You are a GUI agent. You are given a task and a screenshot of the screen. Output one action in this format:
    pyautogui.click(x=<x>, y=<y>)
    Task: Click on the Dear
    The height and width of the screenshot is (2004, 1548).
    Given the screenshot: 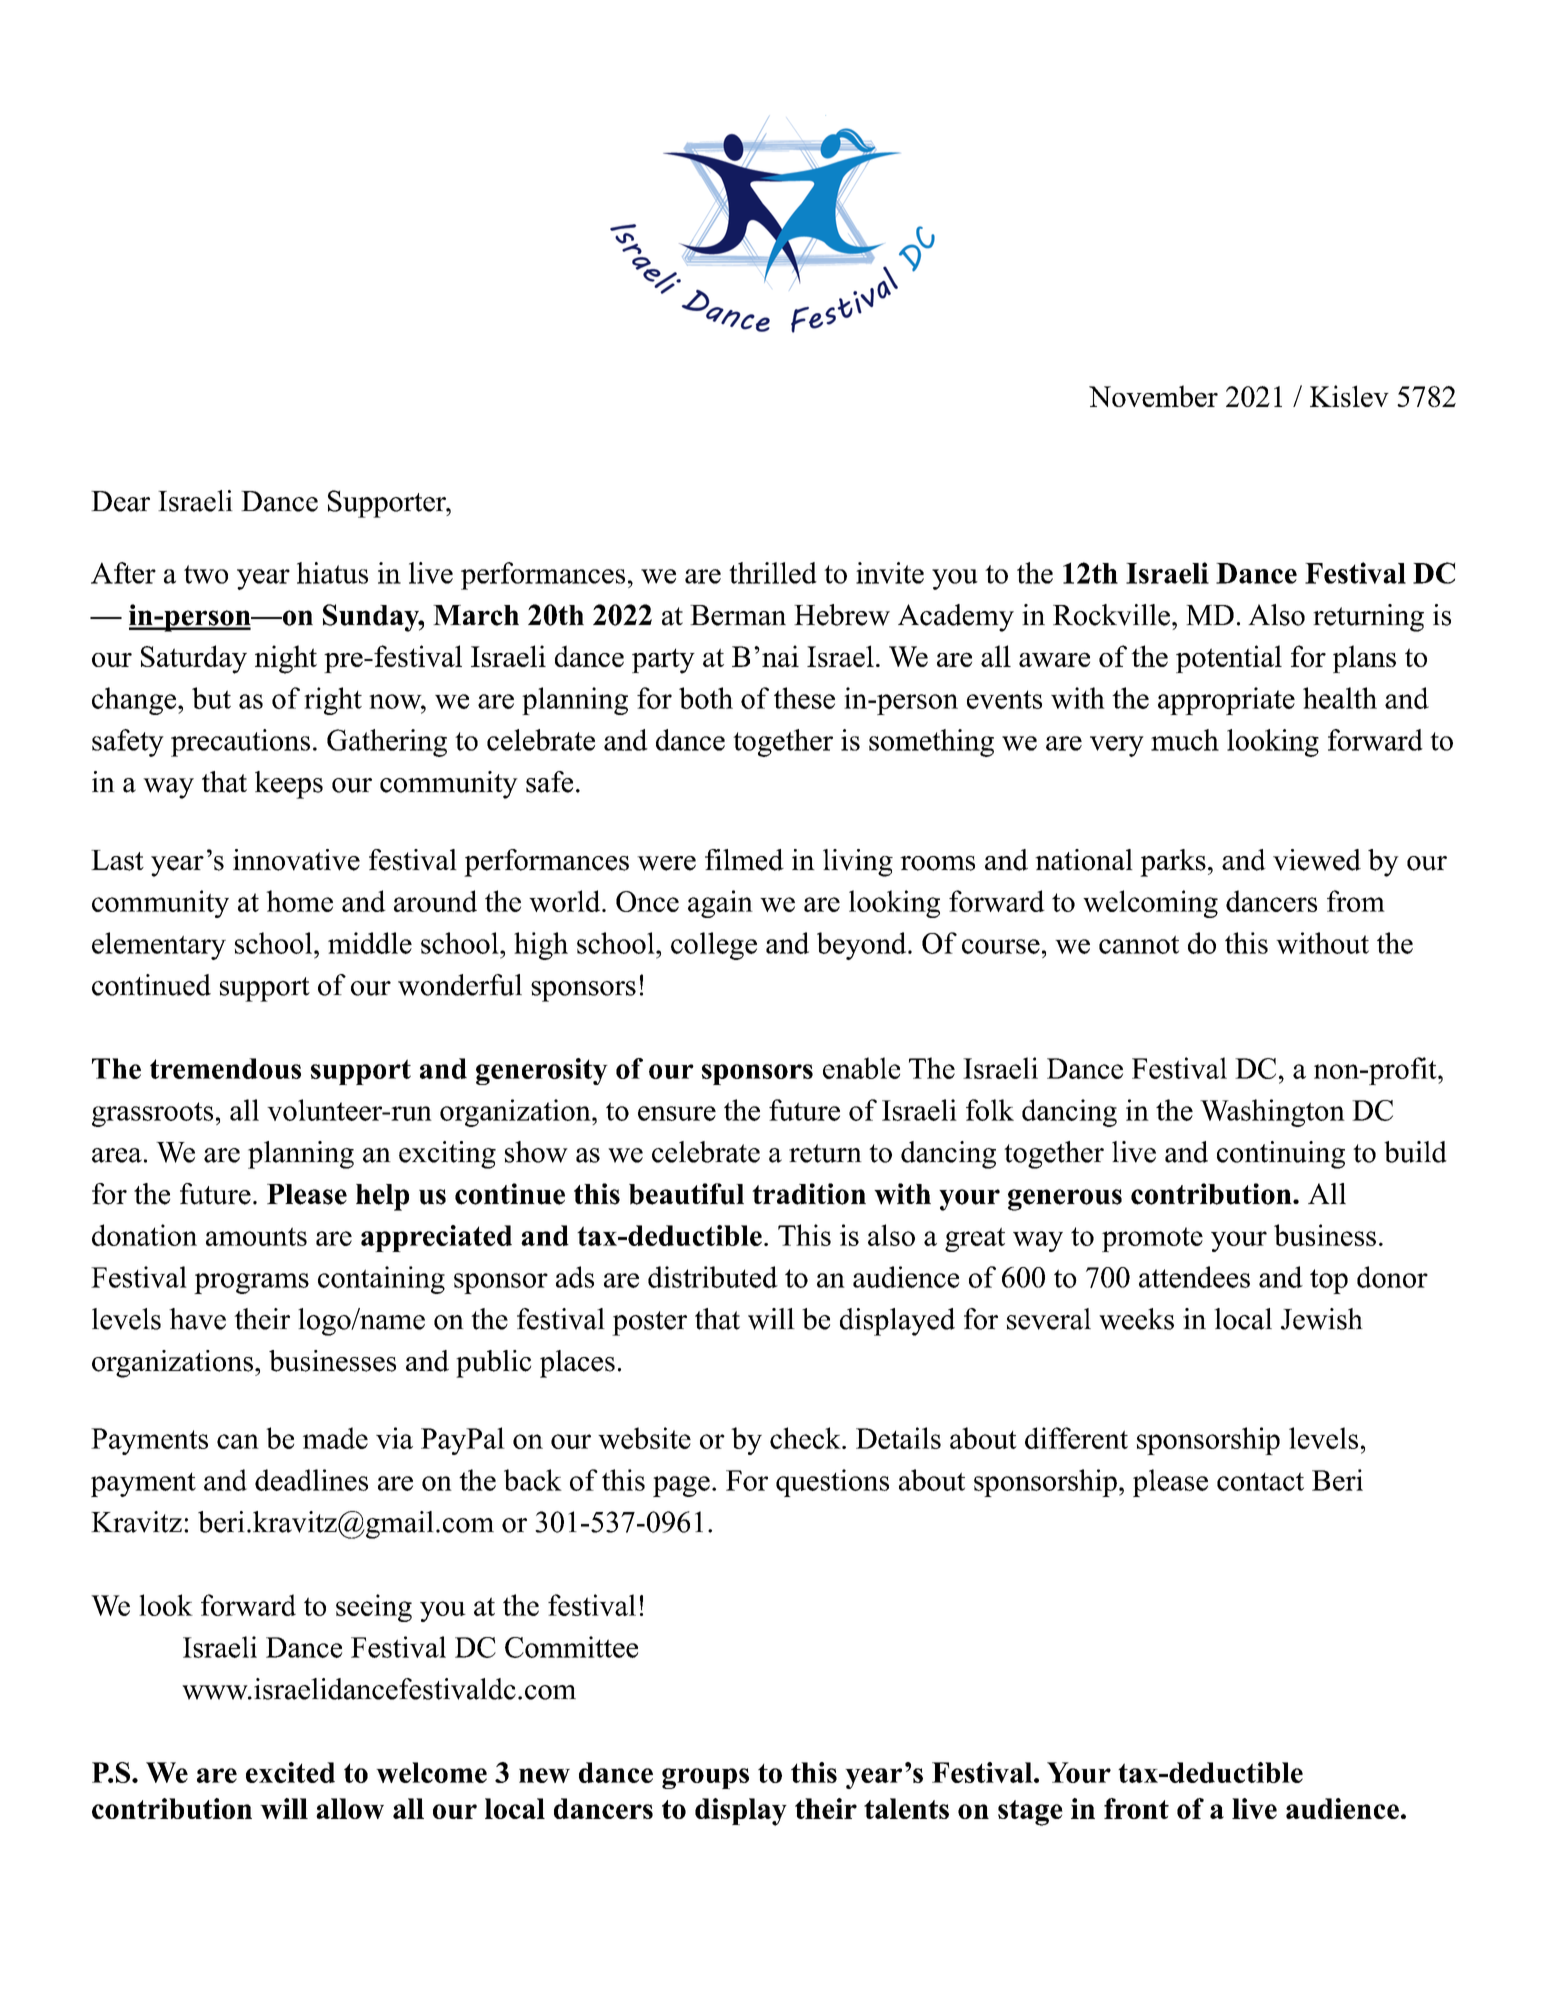 What is the action you would take?
    pyautogui.click(x=120, y=501)
